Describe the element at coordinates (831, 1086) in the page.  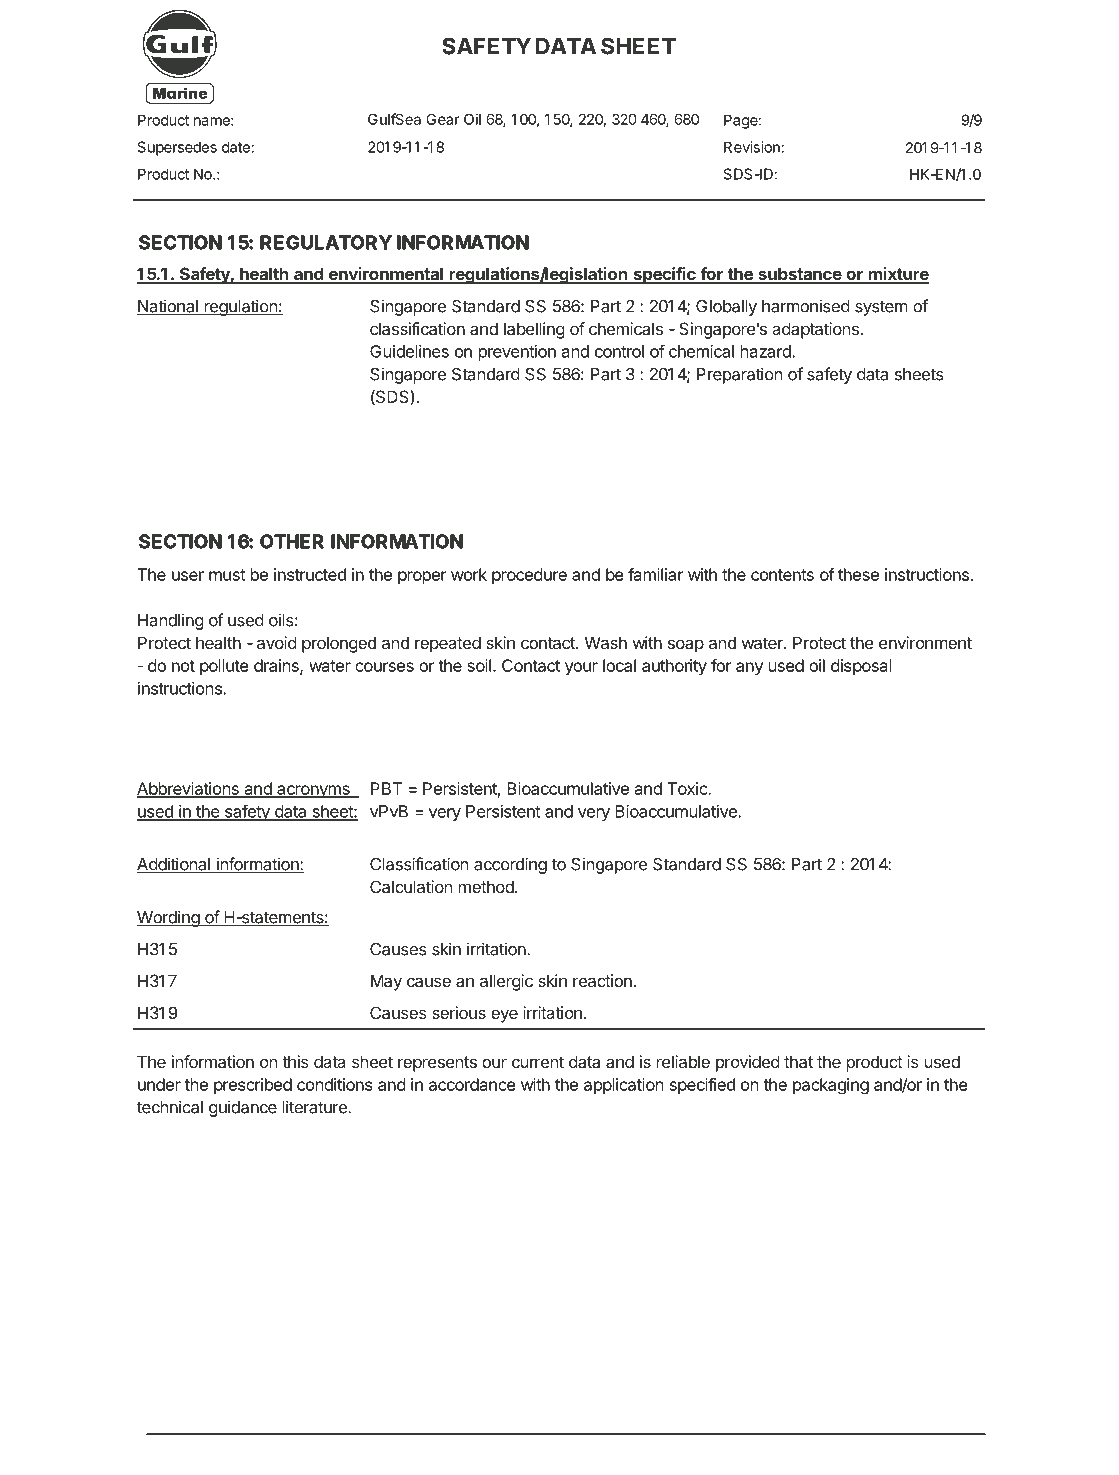
I see `packaging` at that location.
